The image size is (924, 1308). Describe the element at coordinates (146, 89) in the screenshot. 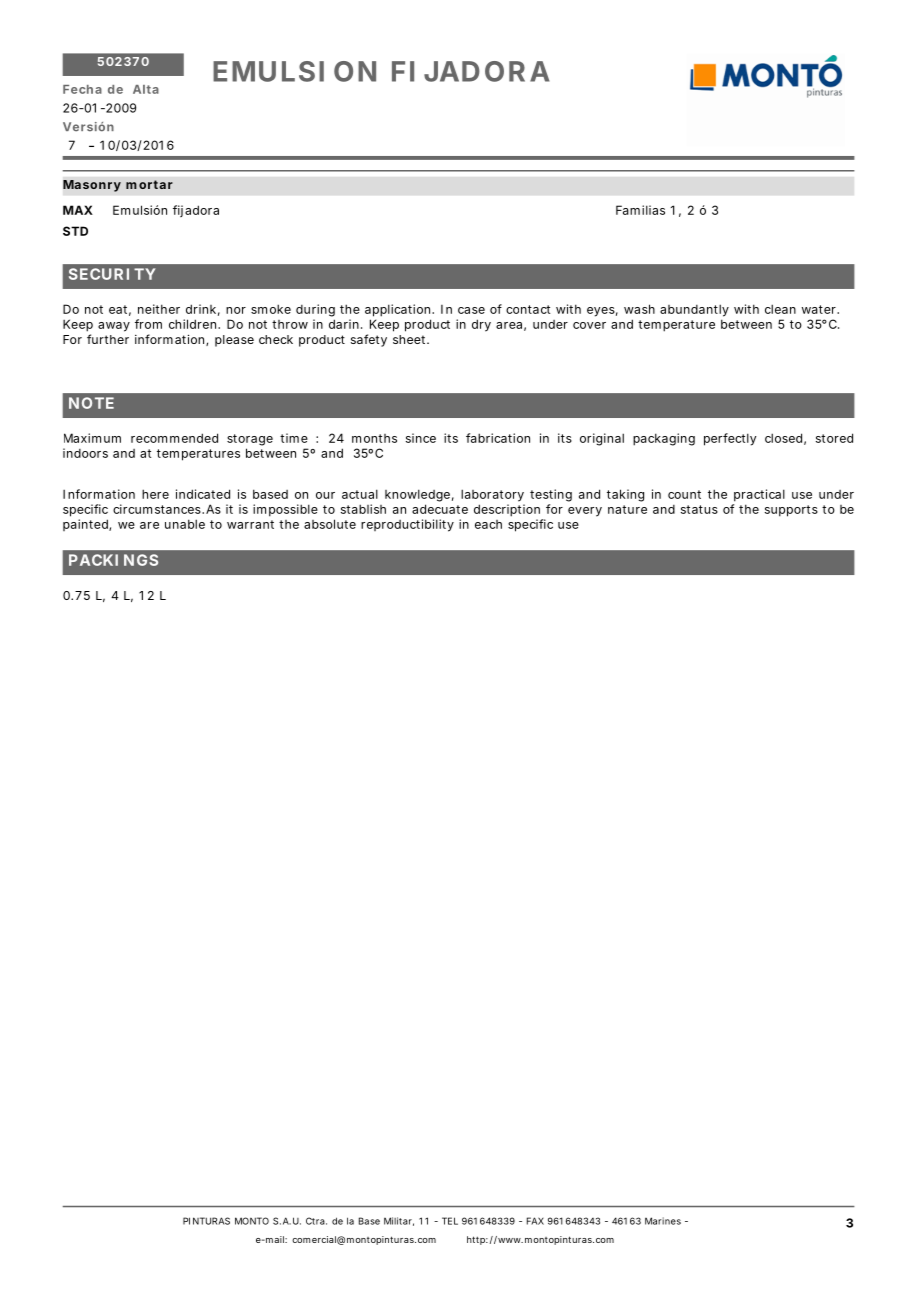

I see `Alta` at that location.
